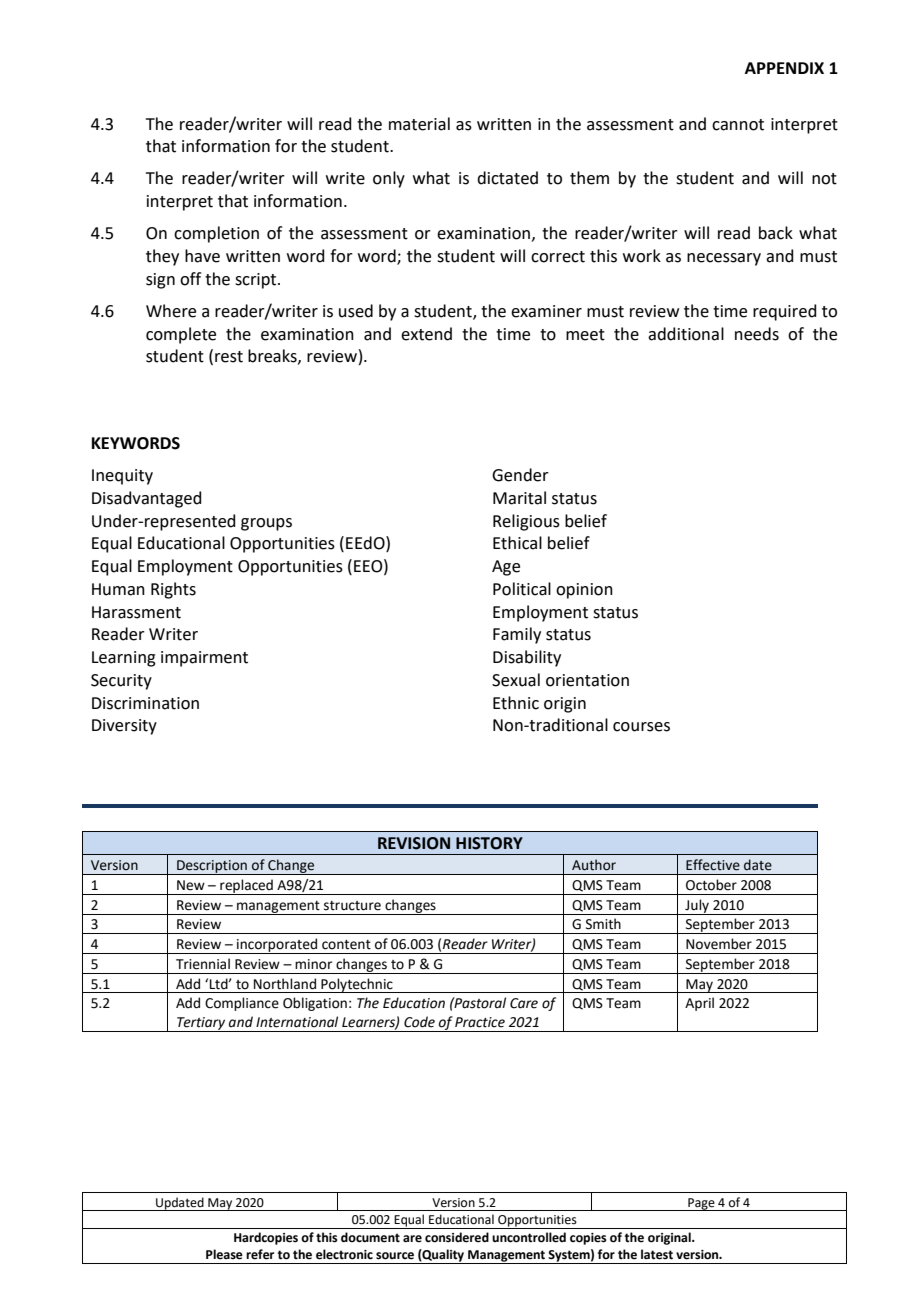  I want to click on Page, so click(701, 1204).
